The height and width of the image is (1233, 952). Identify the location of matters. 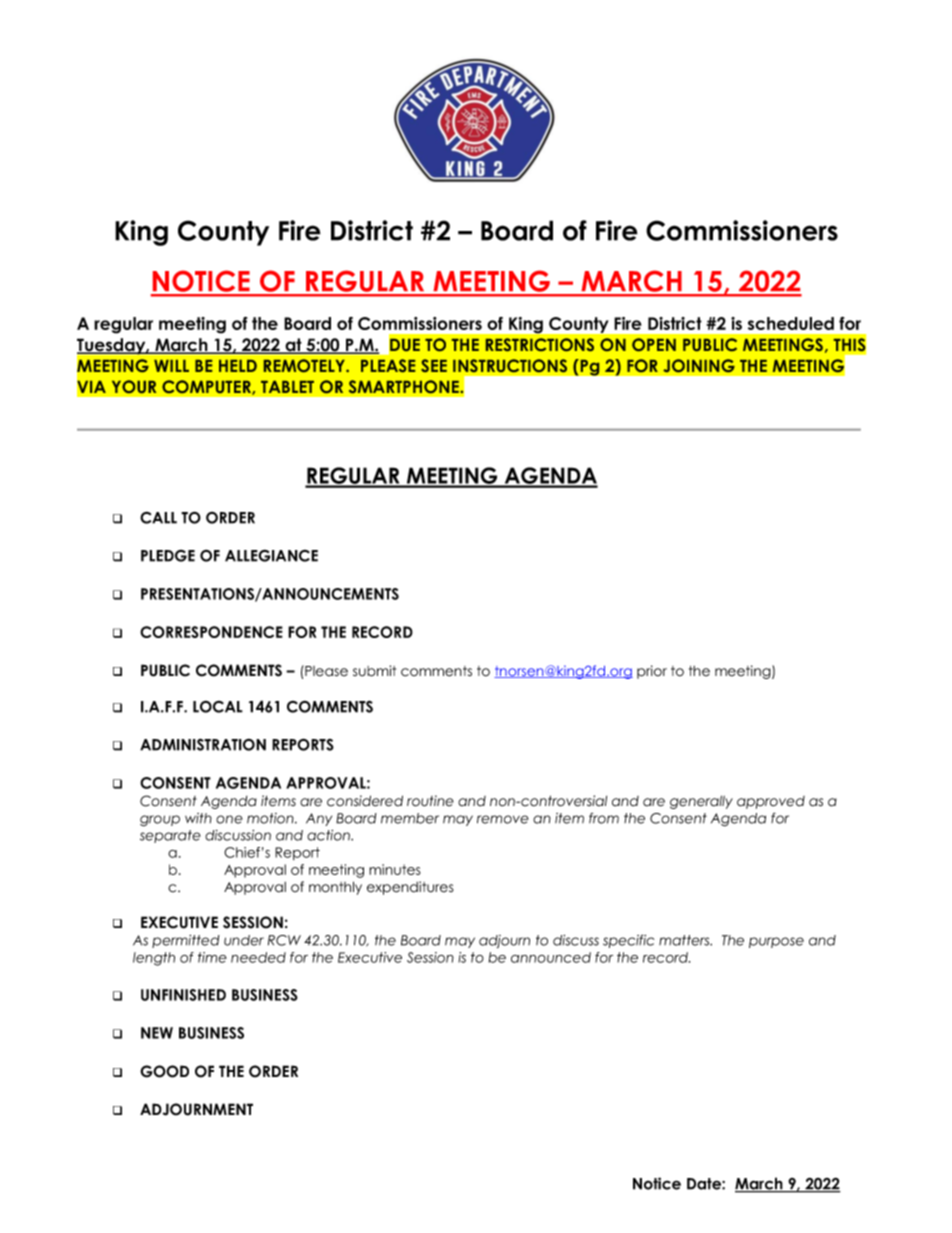
(685, 940).
